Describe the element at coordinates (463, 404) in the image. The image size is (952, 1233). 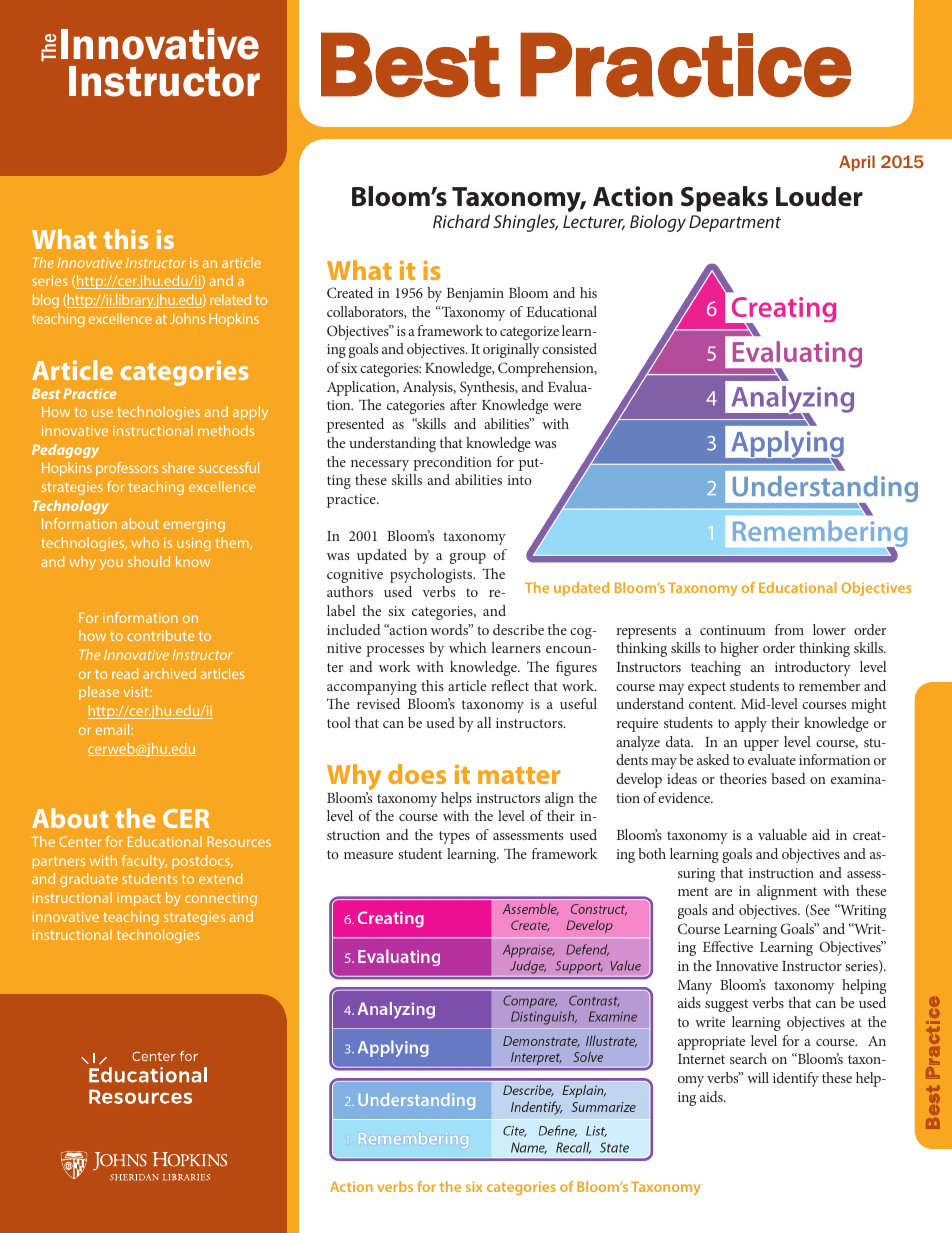
I see `after` at that location.
